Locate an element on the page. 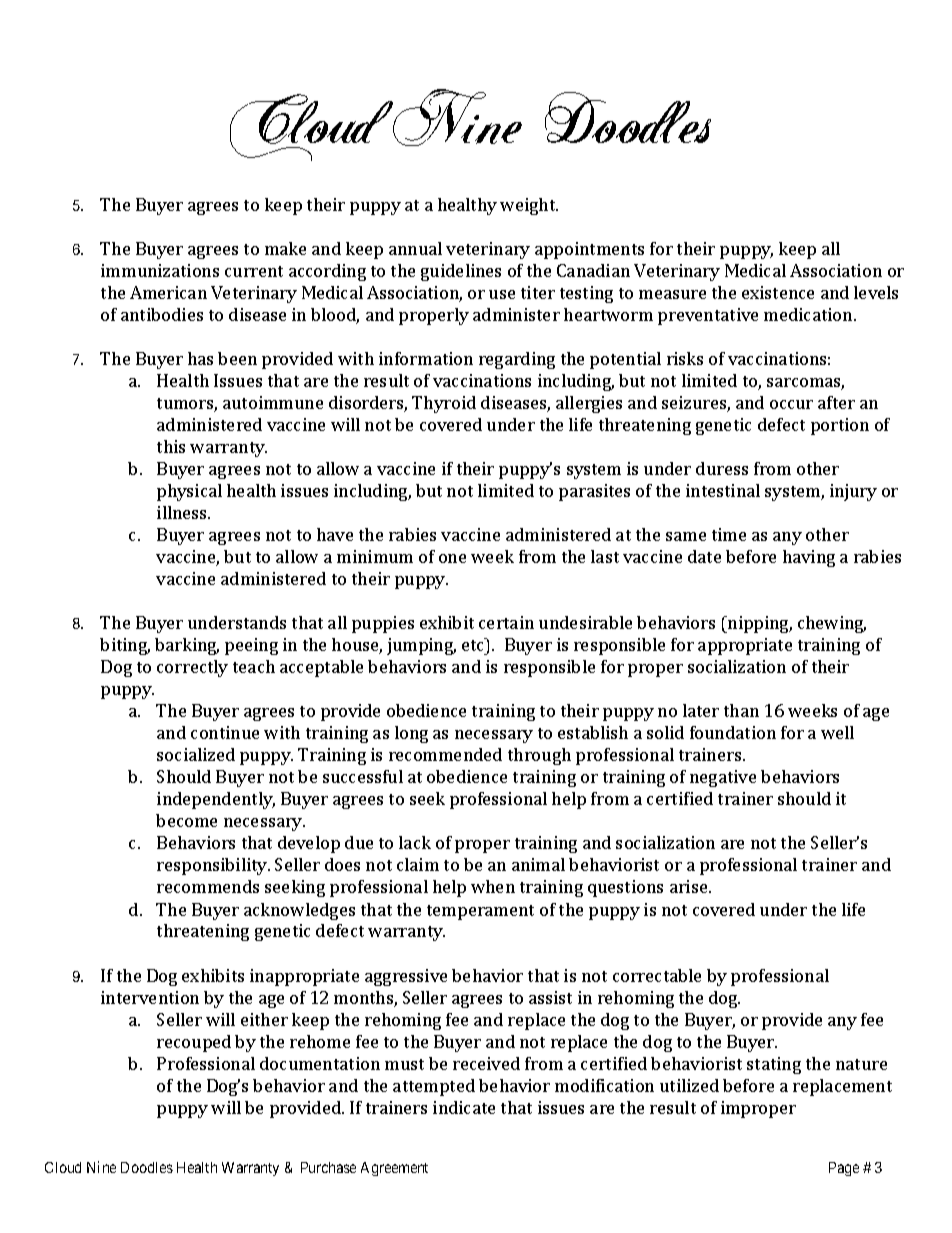 This document has width=952, height=1233. existence is located at coordinates (778, 292).
